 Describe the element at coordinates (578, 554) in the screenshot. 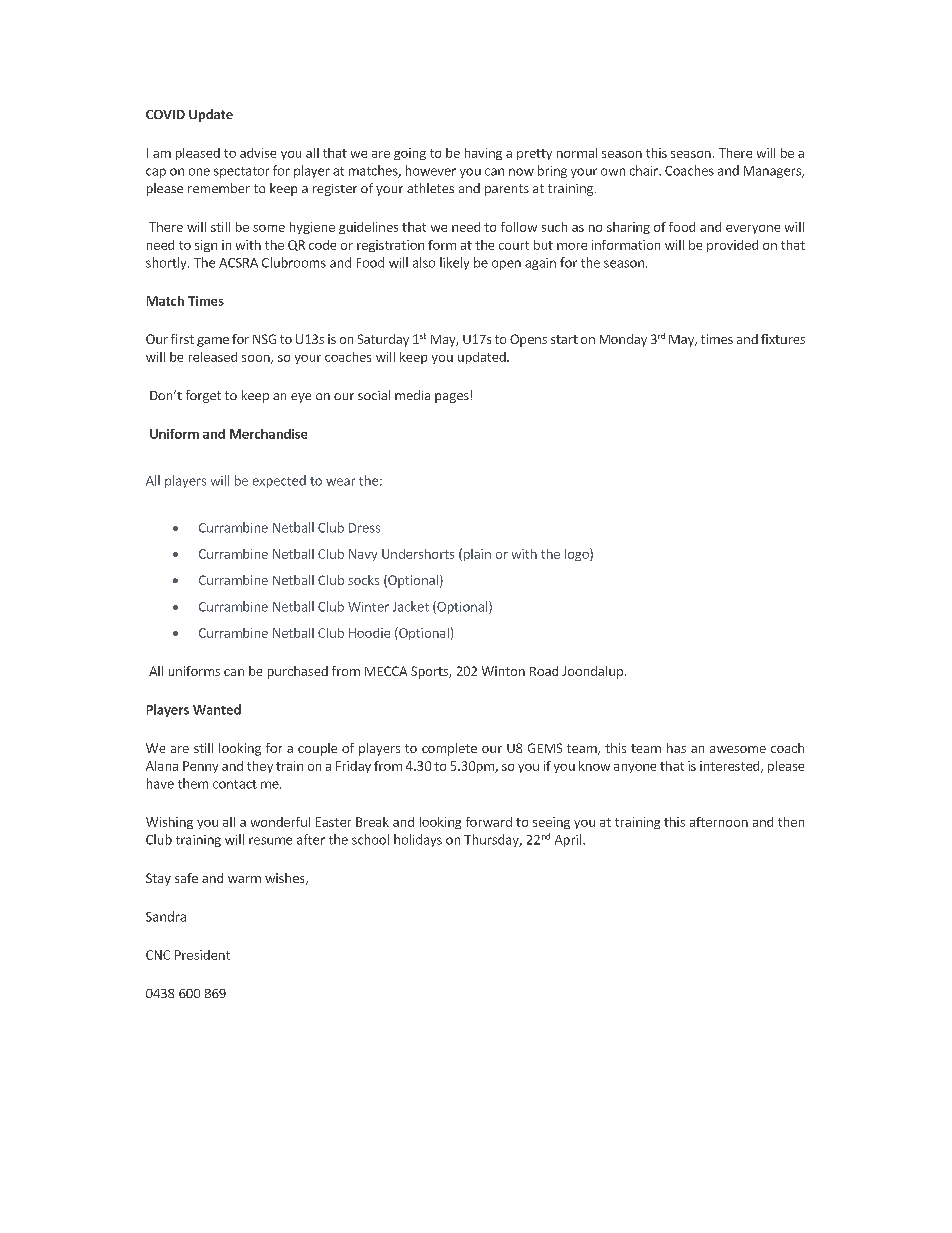

I see `logo` at that location.
